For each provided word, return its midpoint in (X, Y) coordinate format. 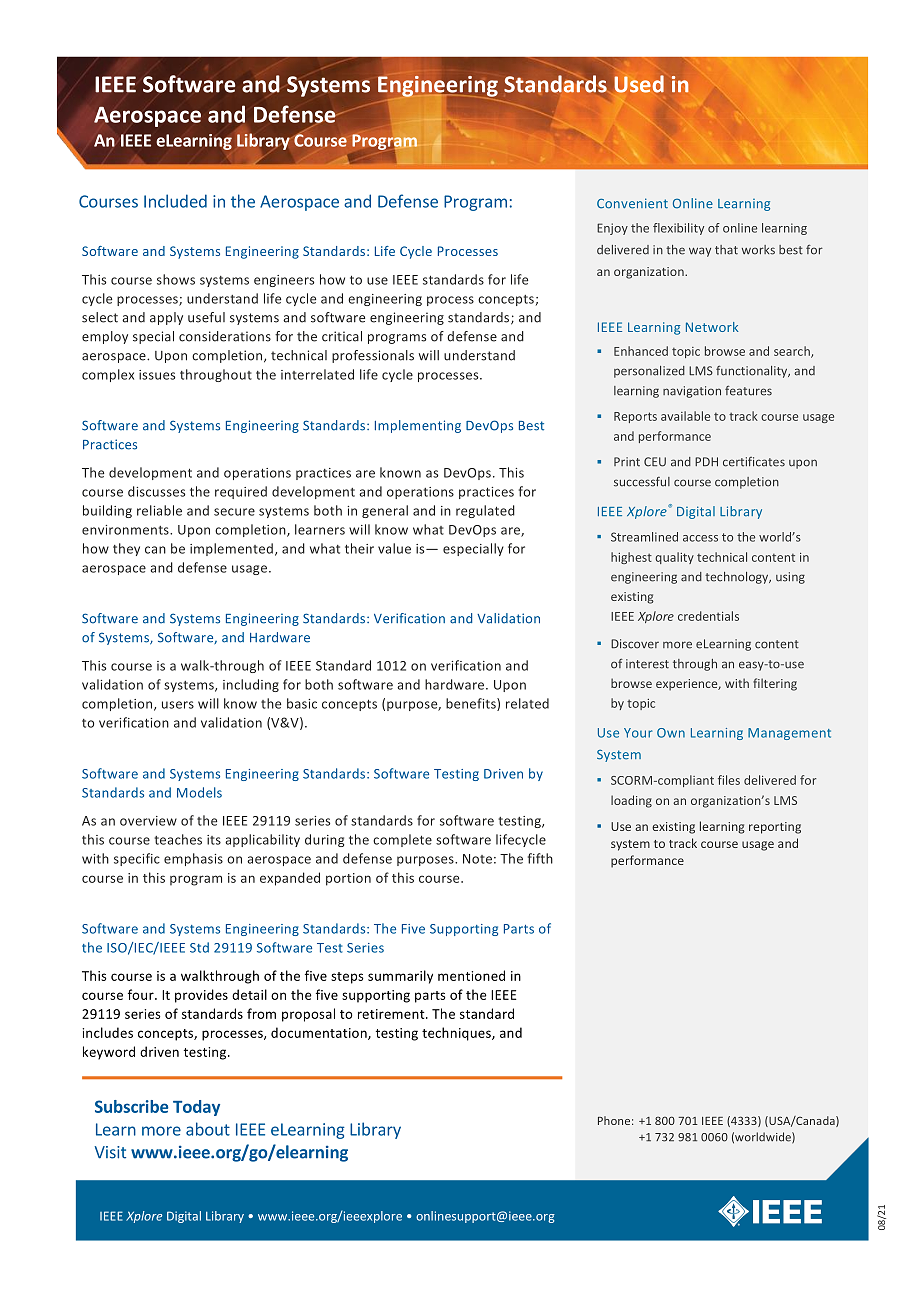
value (394, 548)
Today (196, 1108)
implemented (231, 549)
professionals (373, 356)
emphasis (193, 859)
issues (157, 375)
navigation (692, 392)
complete (402, 840)
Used (639, 84)
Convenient (632, 203)
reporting (775, 828)
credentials (708, 616)
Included (175, 201)
